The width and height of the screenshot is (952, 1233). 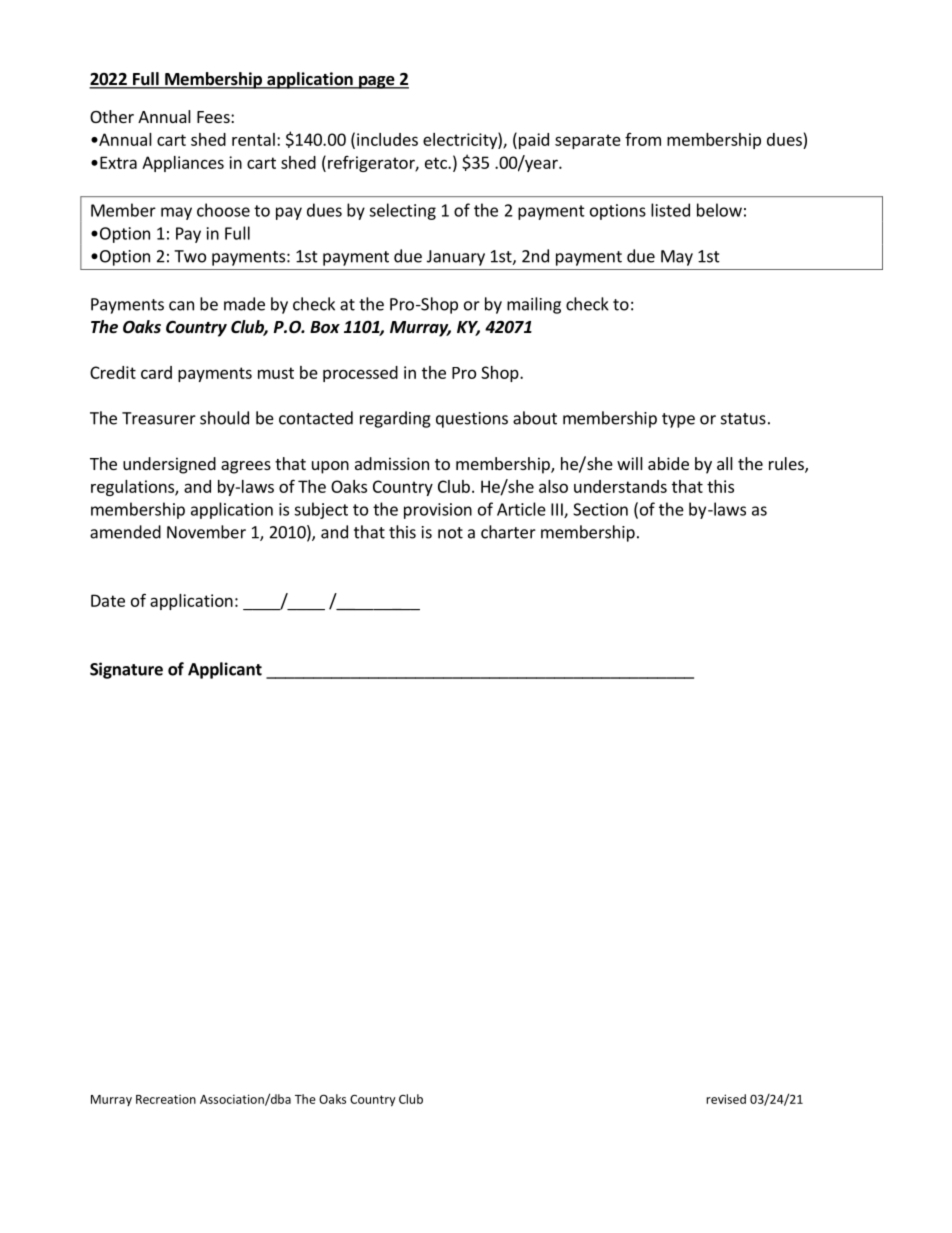 I want to click on Section, so click(x=600, y=509).
